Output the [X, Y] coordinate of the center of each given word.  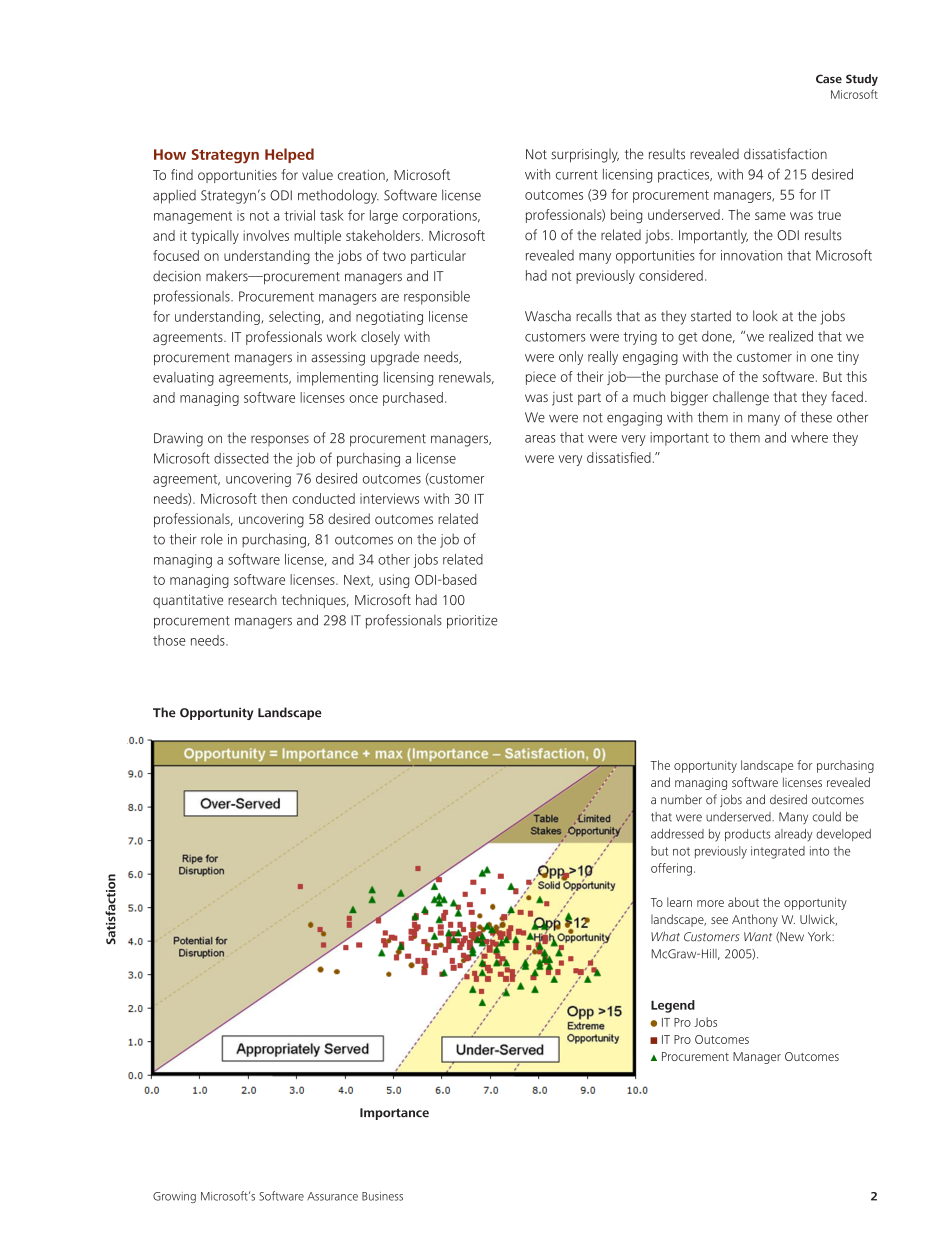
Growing [174, 1197]
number [681, 800]
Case [829, 79]
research [252, 599]
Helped [289, 155]
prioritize [472, 622]
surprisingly [585, 155]
